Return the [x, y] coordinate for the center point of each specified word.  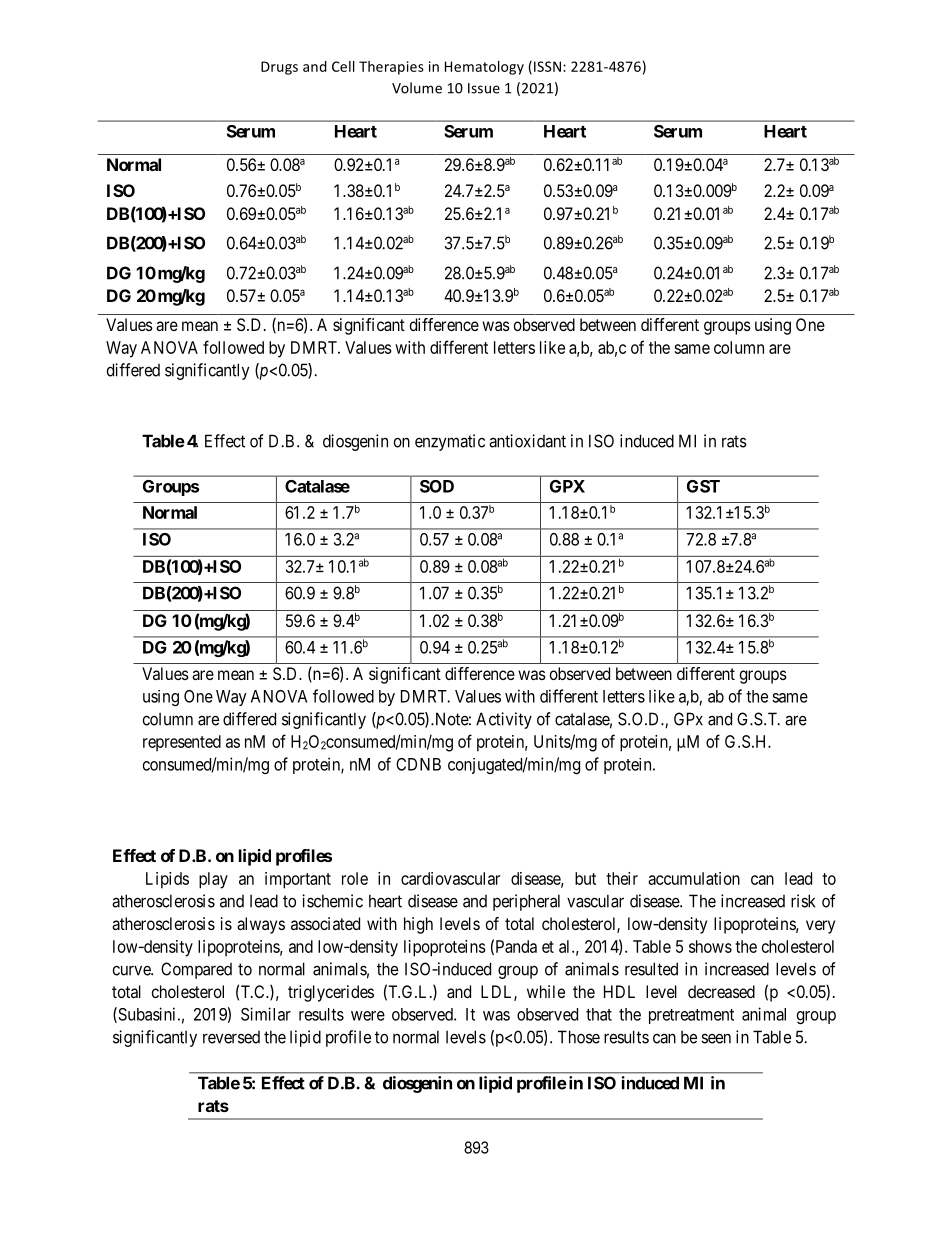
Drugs [279, 68]
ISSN [549, 66]
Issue [484, 88]
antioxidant [527, 441]
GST [703, 486]
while [546, 991]
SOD [437, 486]
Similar [266, 1014]
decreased [721, 991]
